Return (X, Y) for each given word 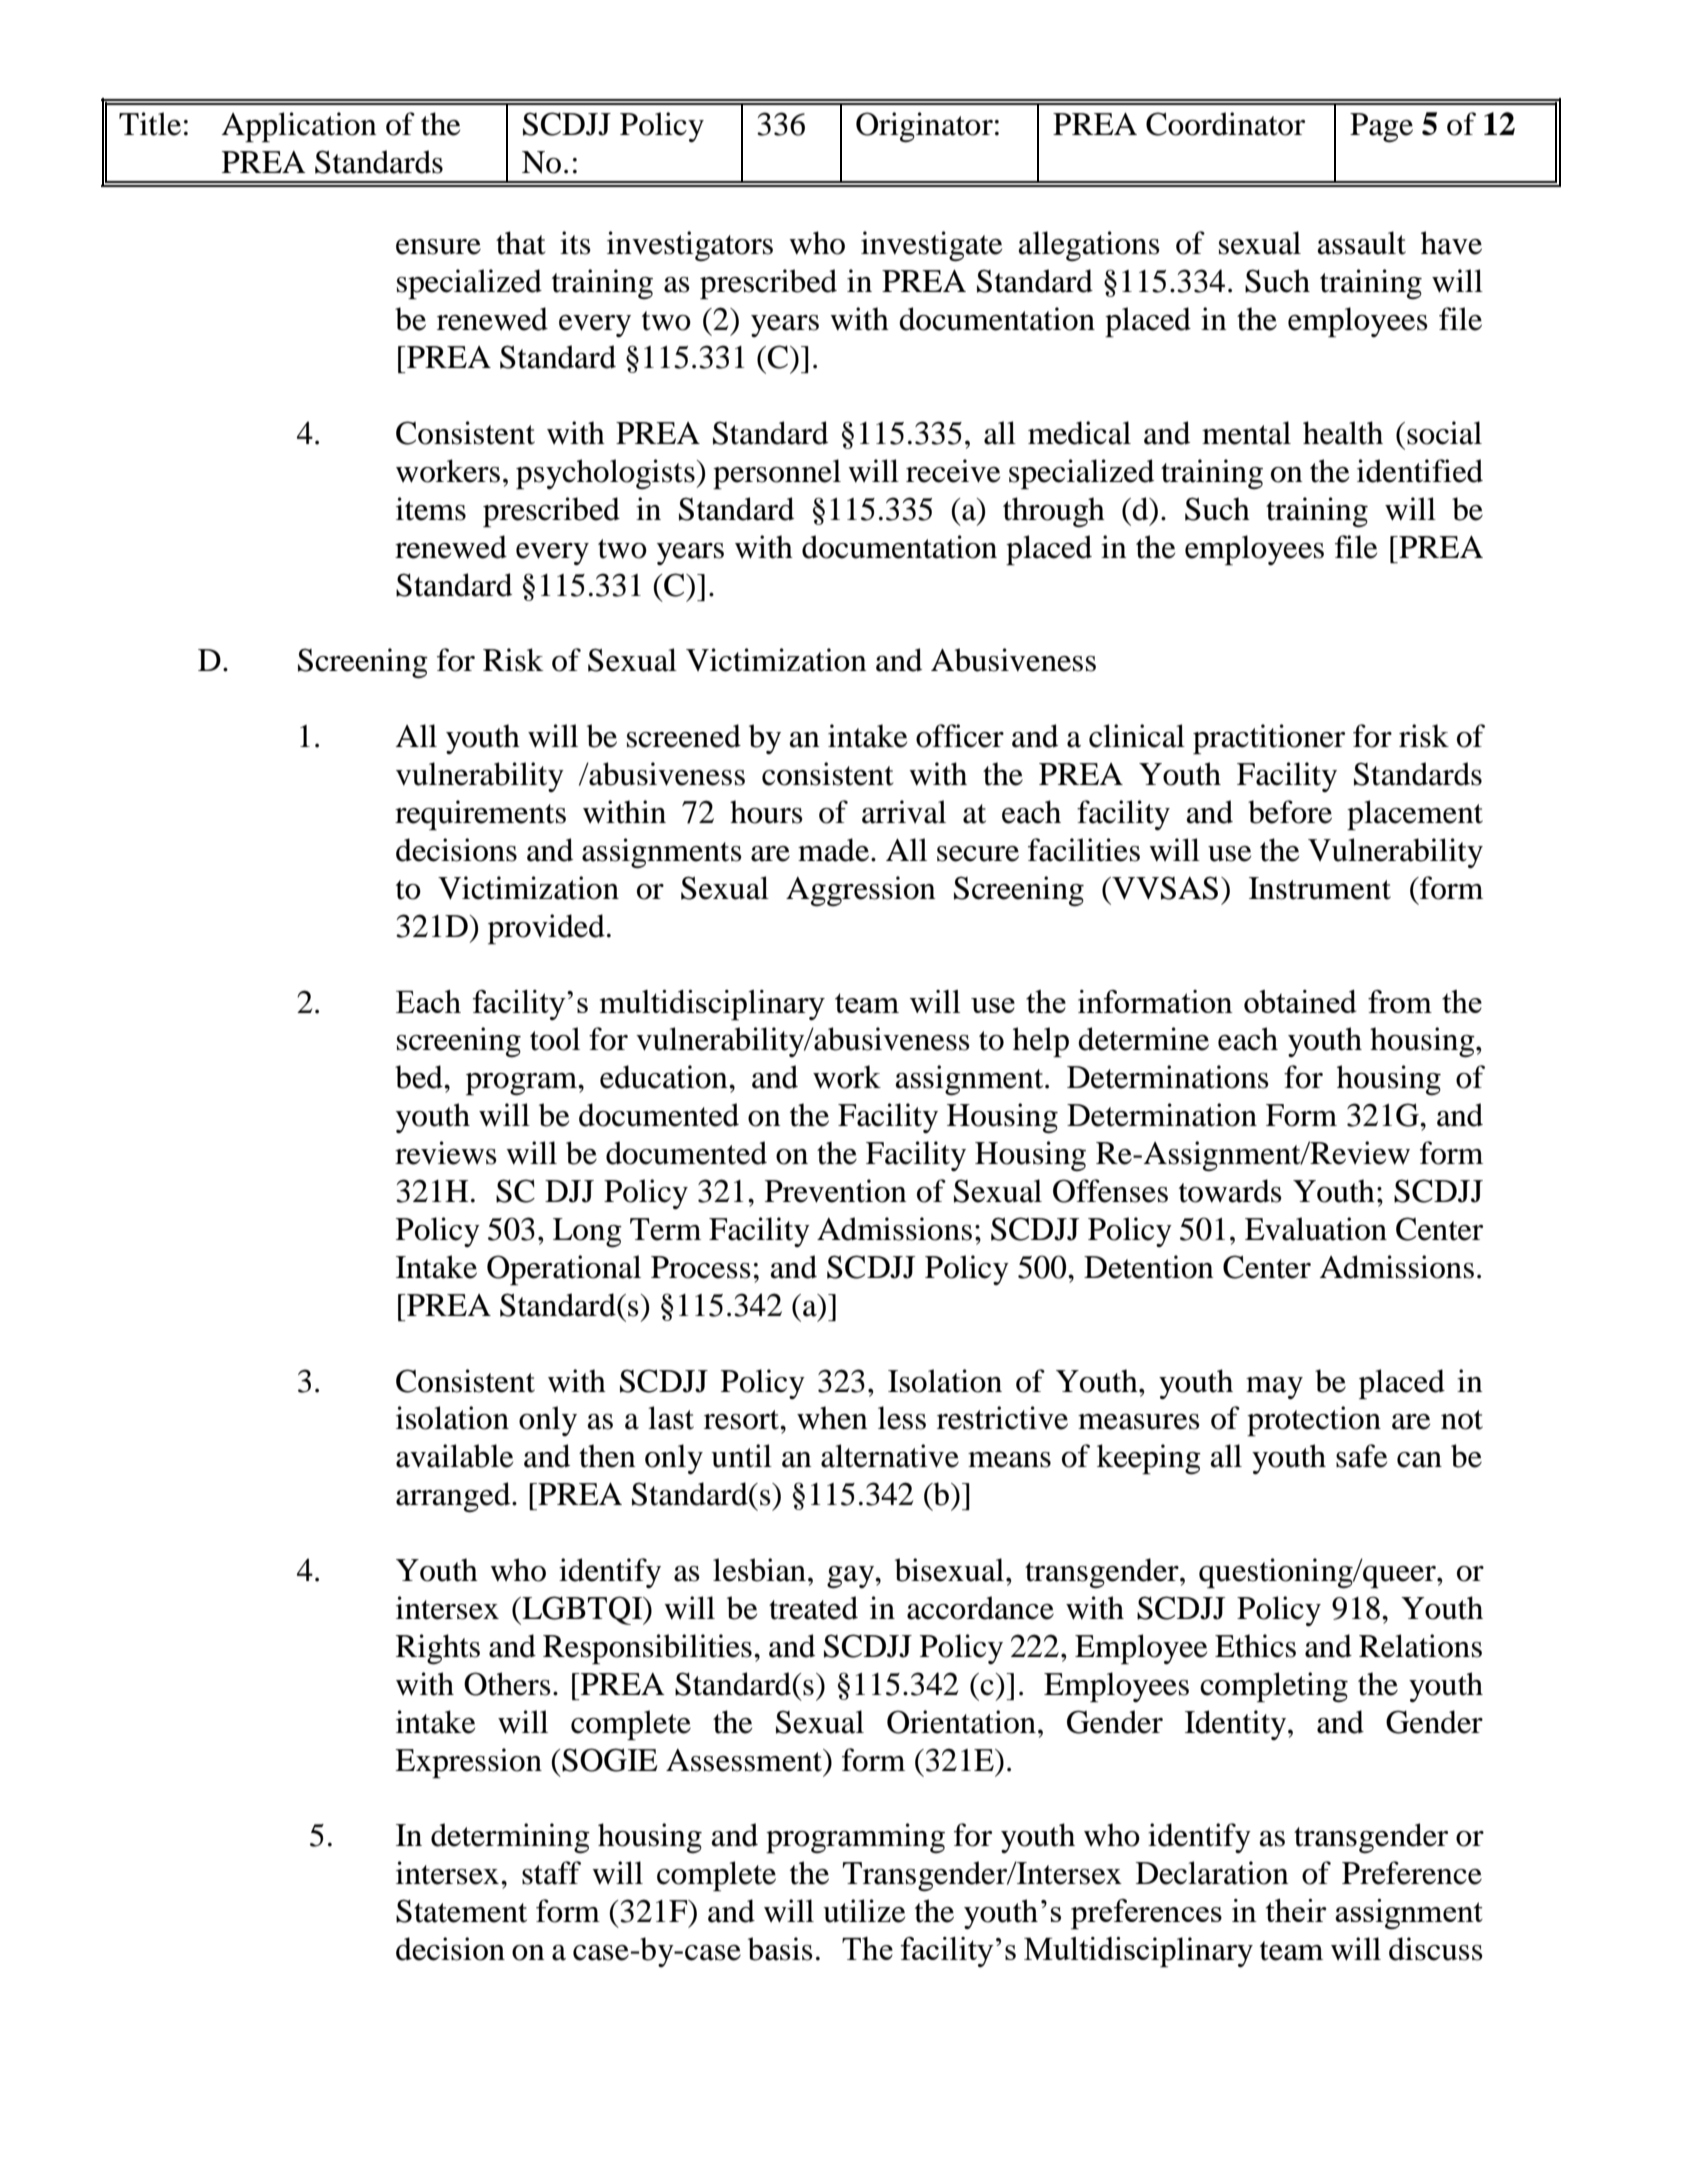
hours (766, 812)
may (1274, 1388)
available (454, 1456)
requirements (480, 815)
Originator (924, 127)
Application (299, 127)
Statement (461, 1911)
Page (1381, 128)
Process (701, 1267)
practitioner (1269, 739)
